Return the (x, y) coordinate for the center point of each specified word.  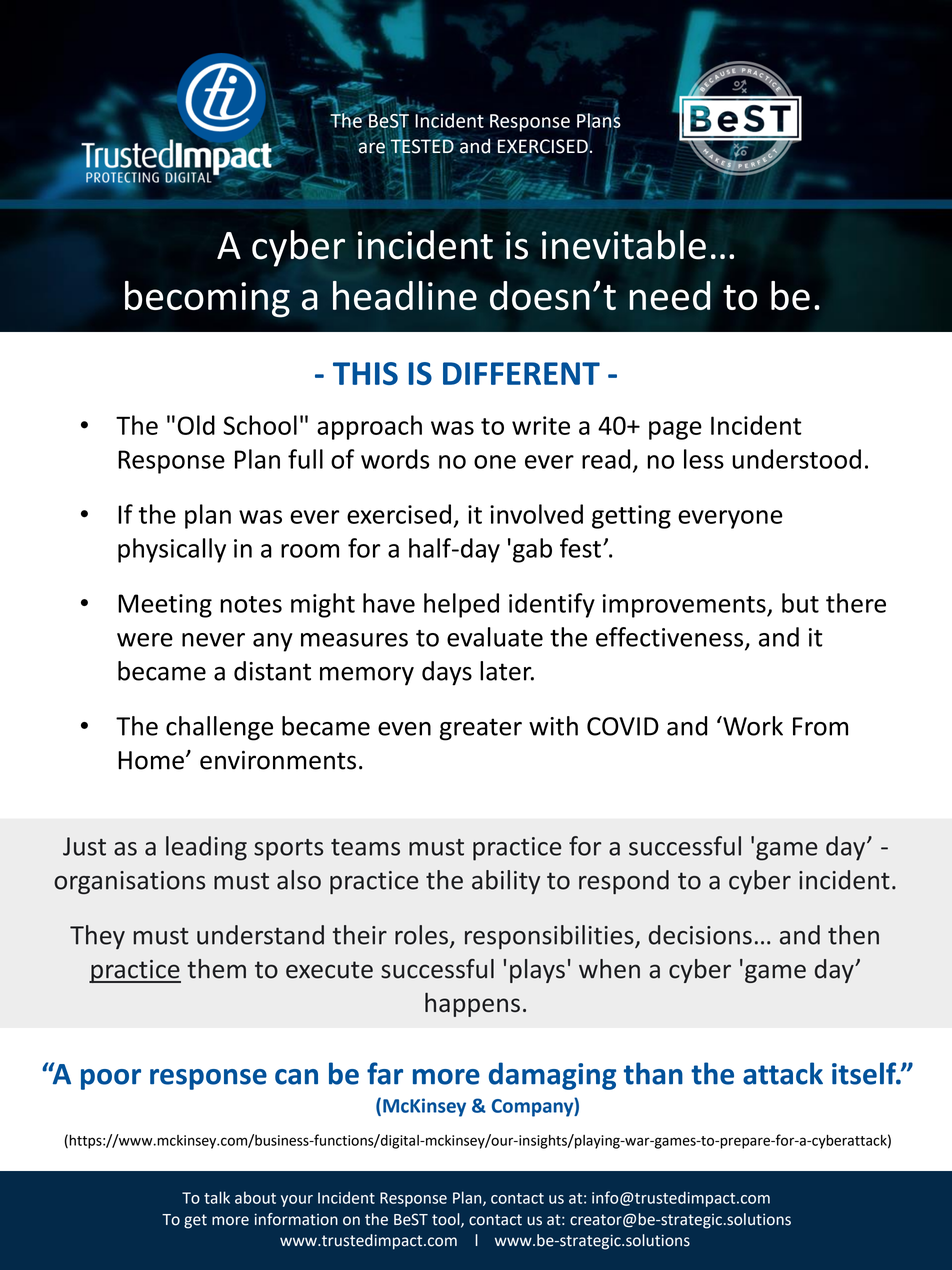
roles (421, 935)
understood (796, 459)
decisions (700, 935)
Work (752, 726)
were (145, 640)
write (541, 425)
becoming (207, 299)
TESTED (422, 146)
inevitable (624, 245)
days (447, 673)
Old (196, 425)
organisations (129, 882)
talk (217, 1197)
